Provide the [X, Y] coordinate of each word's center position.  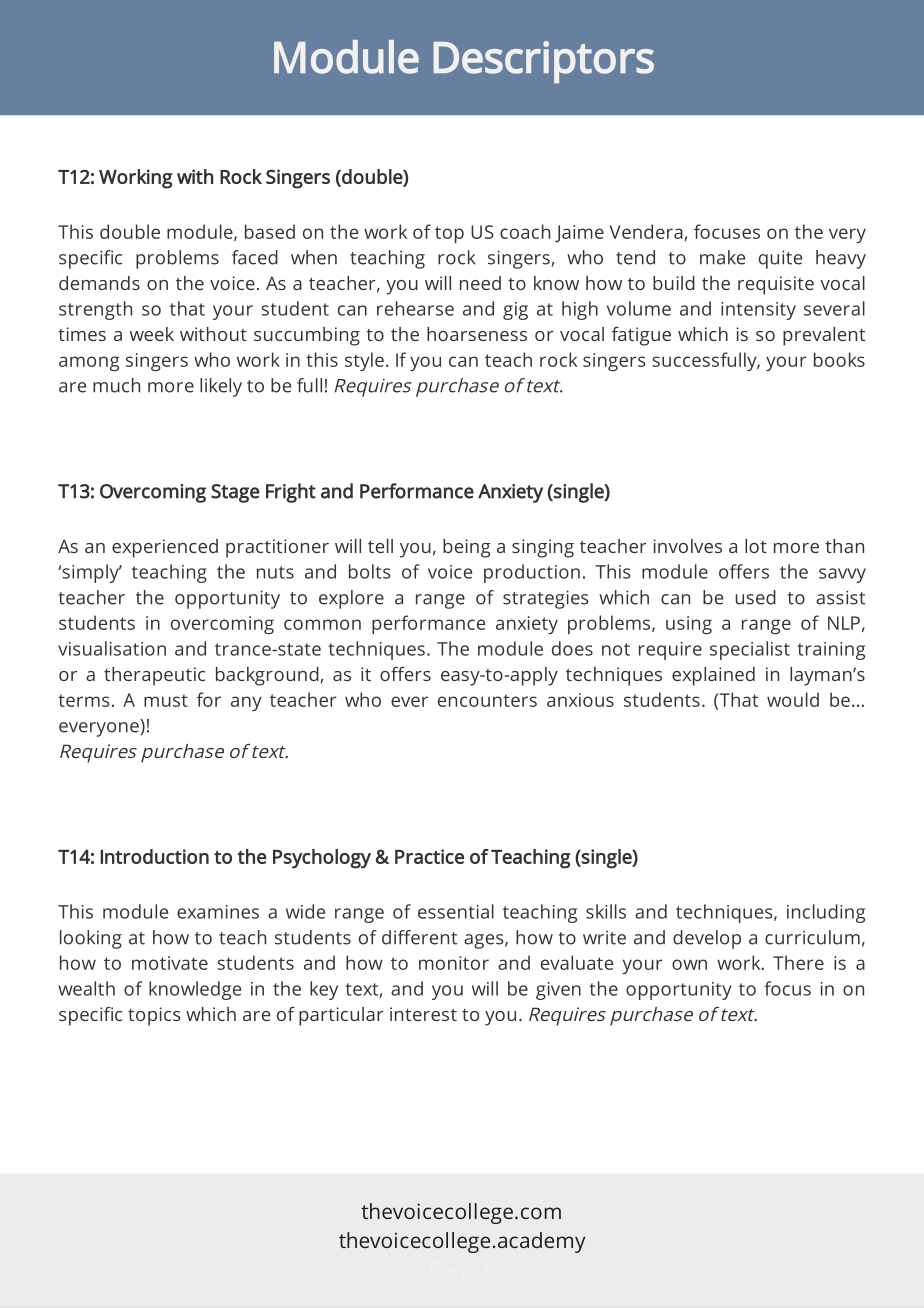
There [798, 962]
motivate [170, 963]
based [270, 231]
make [722, 257]
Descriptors [543, 62]
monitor [454, 963]
